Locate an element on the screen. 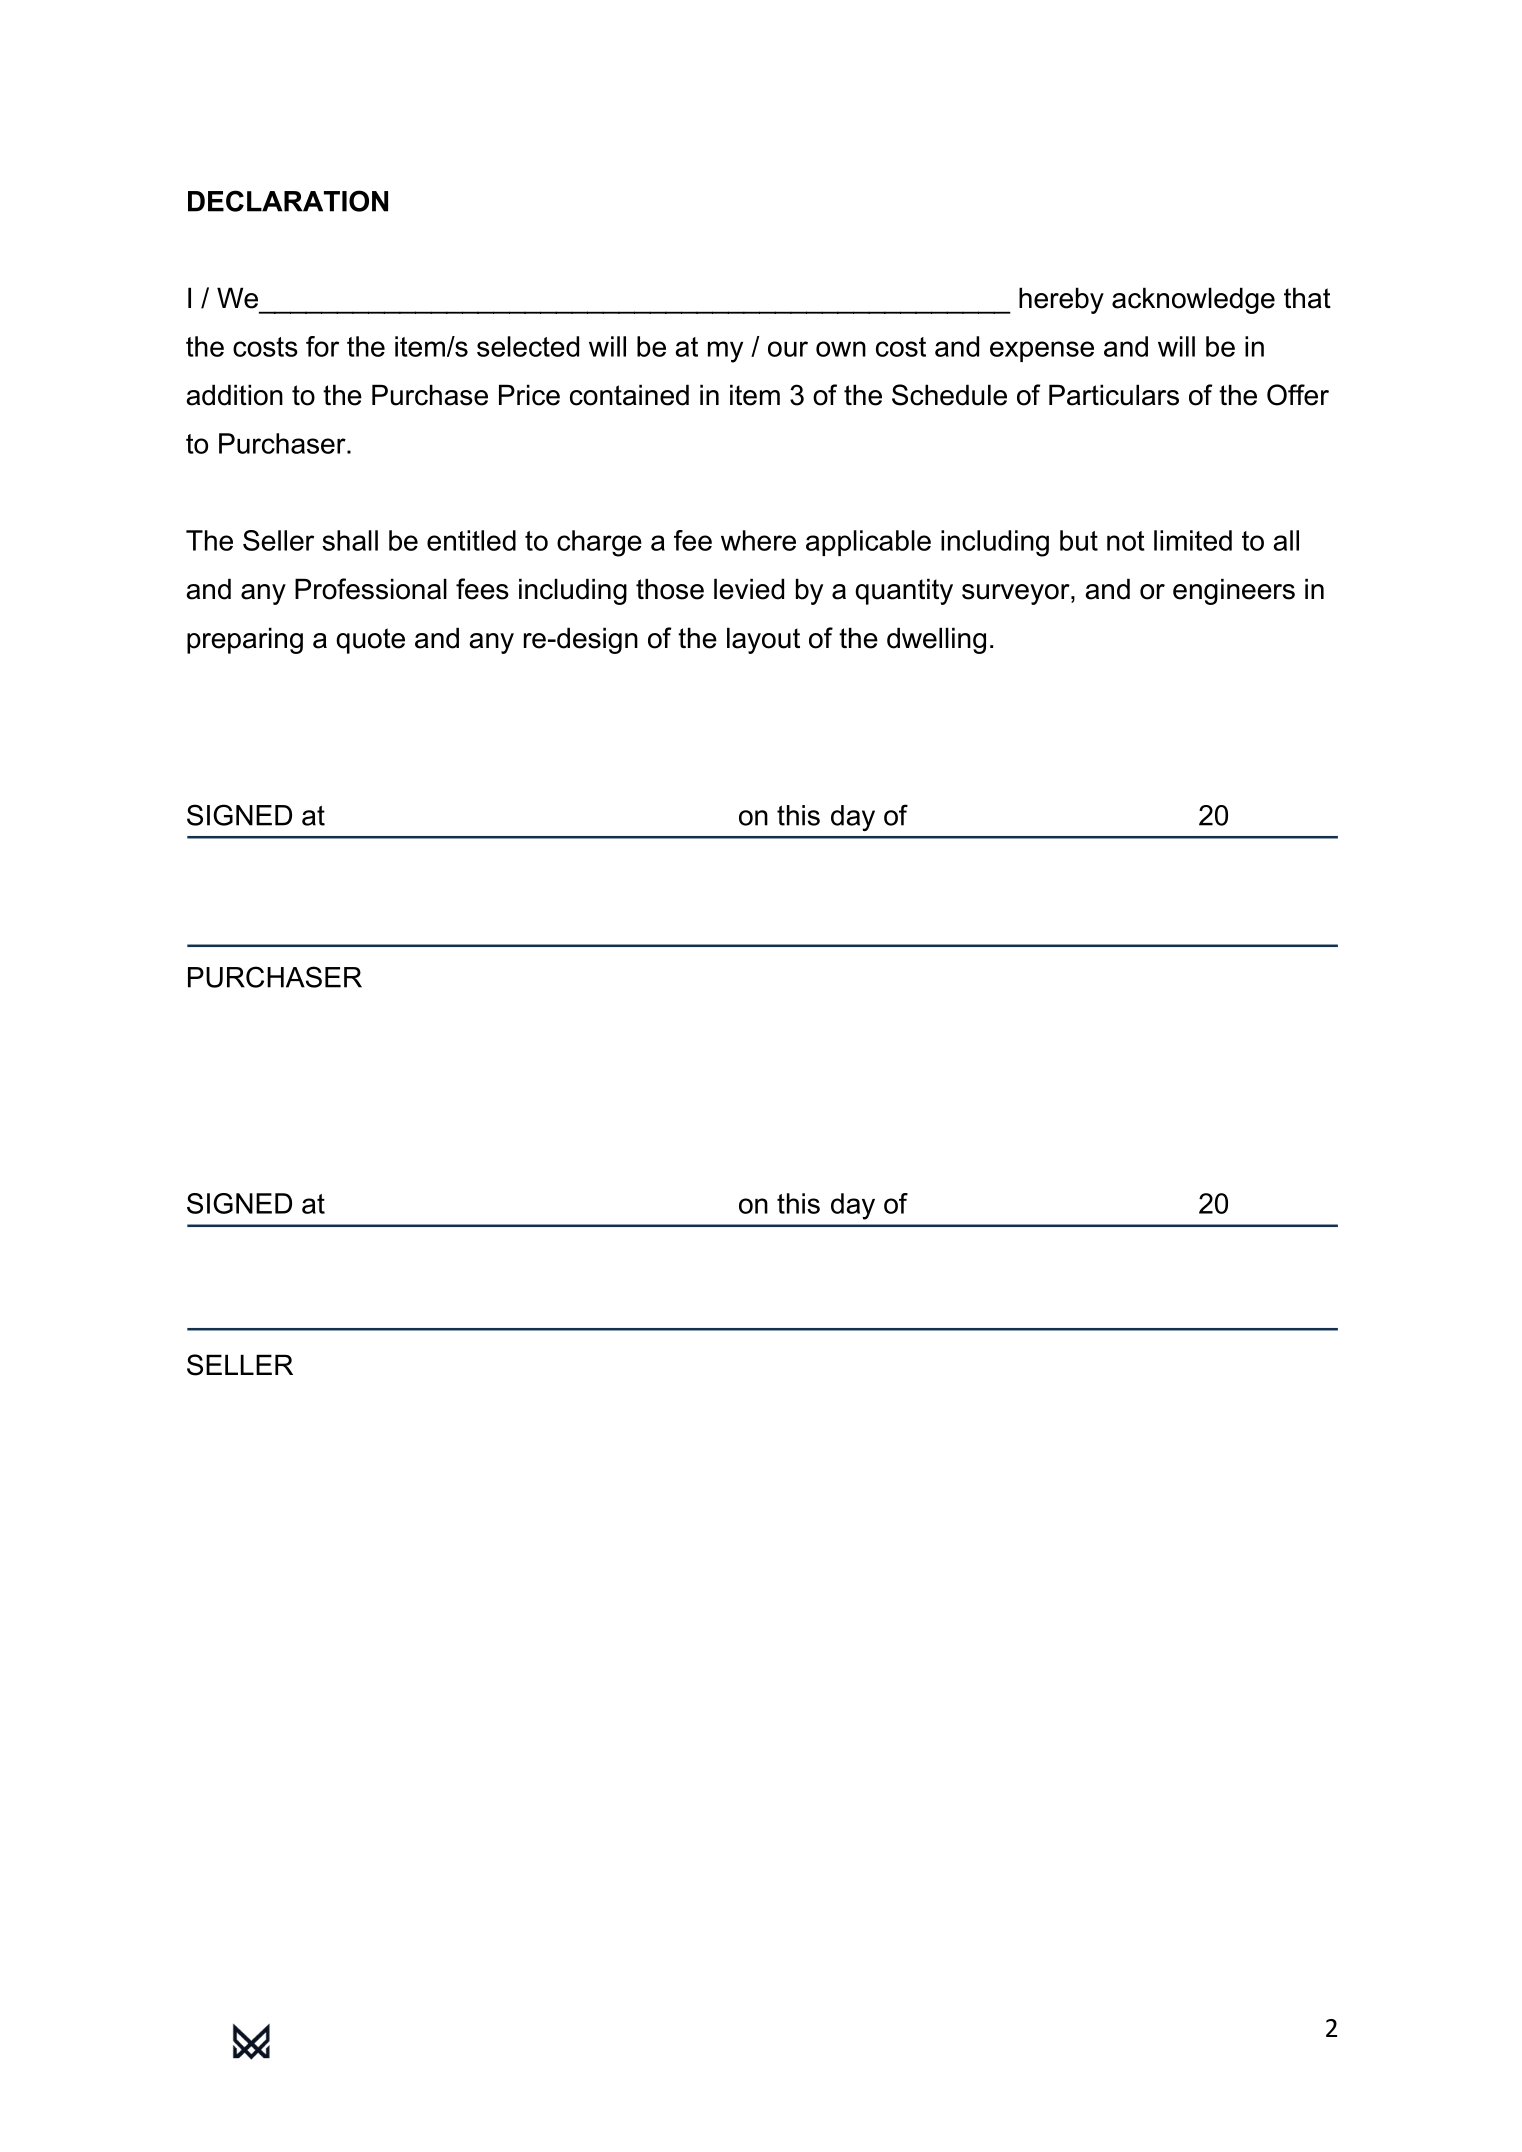 This screenshot has width=1522, height=2152. layout is located at coordinates (763, 640).
